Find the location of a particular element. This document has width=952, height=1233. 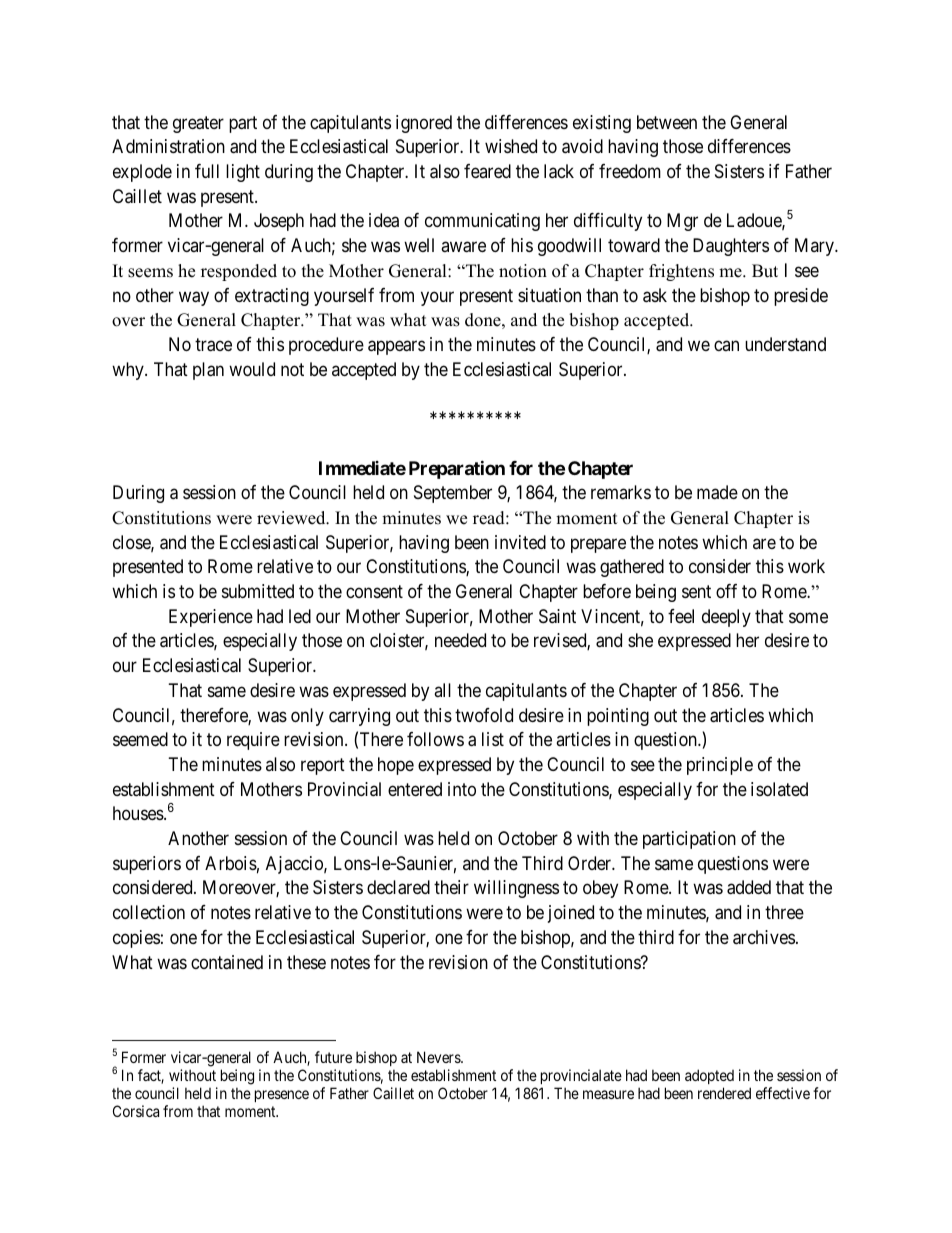

feared is located at coordinates (487, 171).
